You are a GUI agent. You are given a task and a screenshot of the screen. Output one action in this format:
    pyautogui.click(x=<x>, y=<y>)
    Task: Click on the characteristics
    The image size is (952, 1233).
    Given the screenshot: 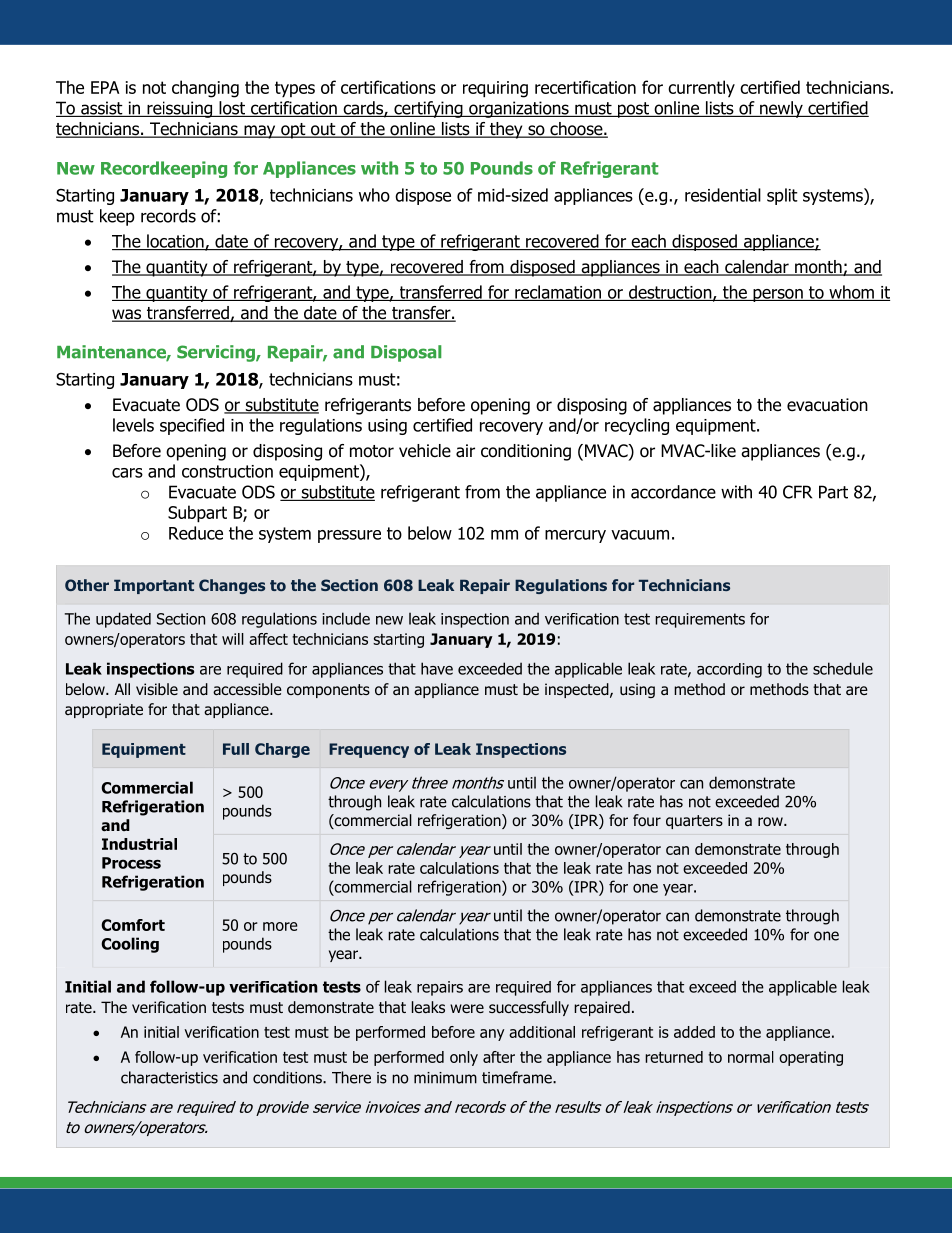 What is the action you would take?
    pyautogui.click(x=169, y=1077)
